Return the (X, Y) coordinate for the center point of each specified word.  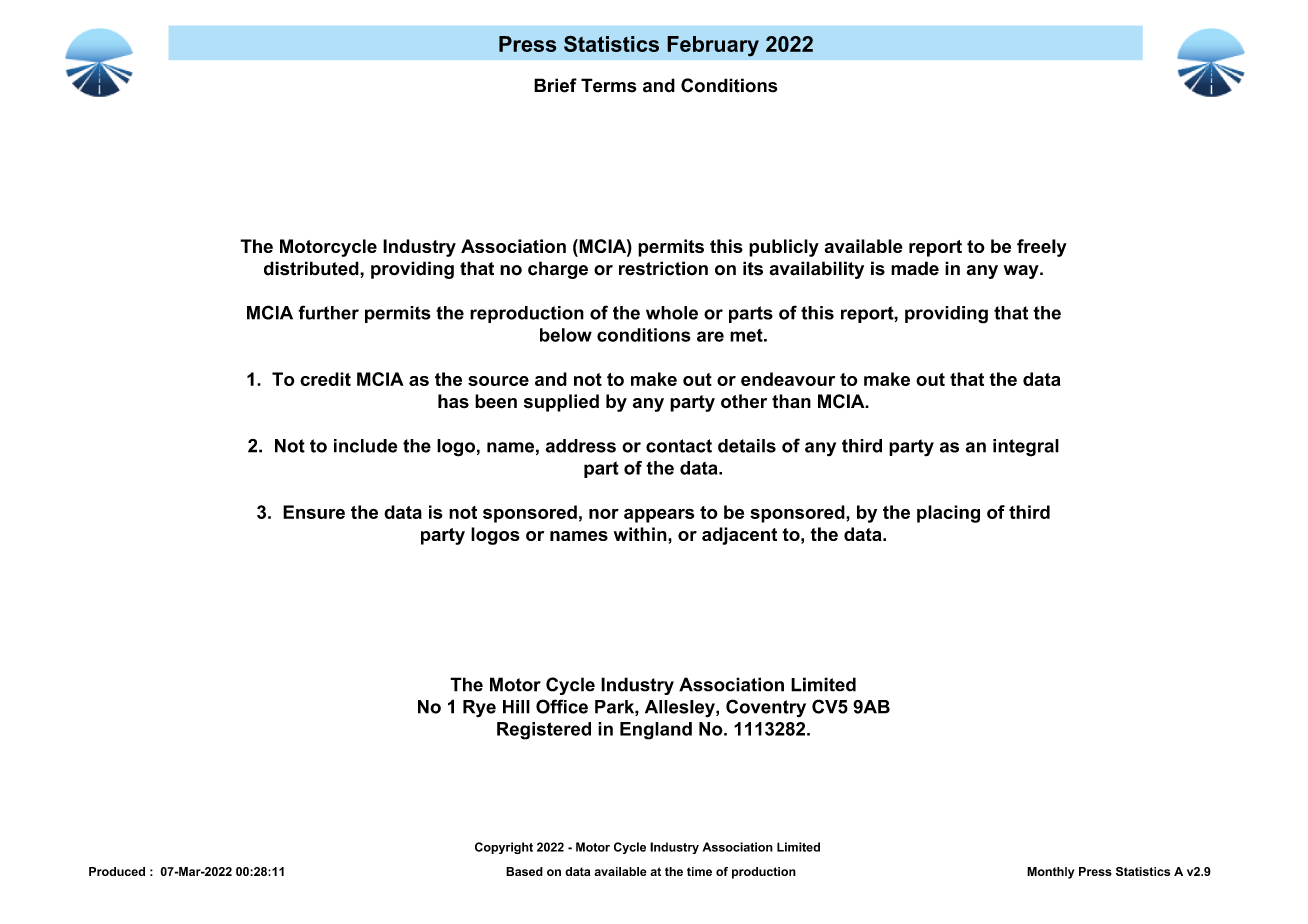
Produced (117, 871)
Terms (608, 85)
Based (524, 871)
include (366, 446)
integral (1026, 448)
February (713, 46)
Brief (555, 85)
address (581, 446)
